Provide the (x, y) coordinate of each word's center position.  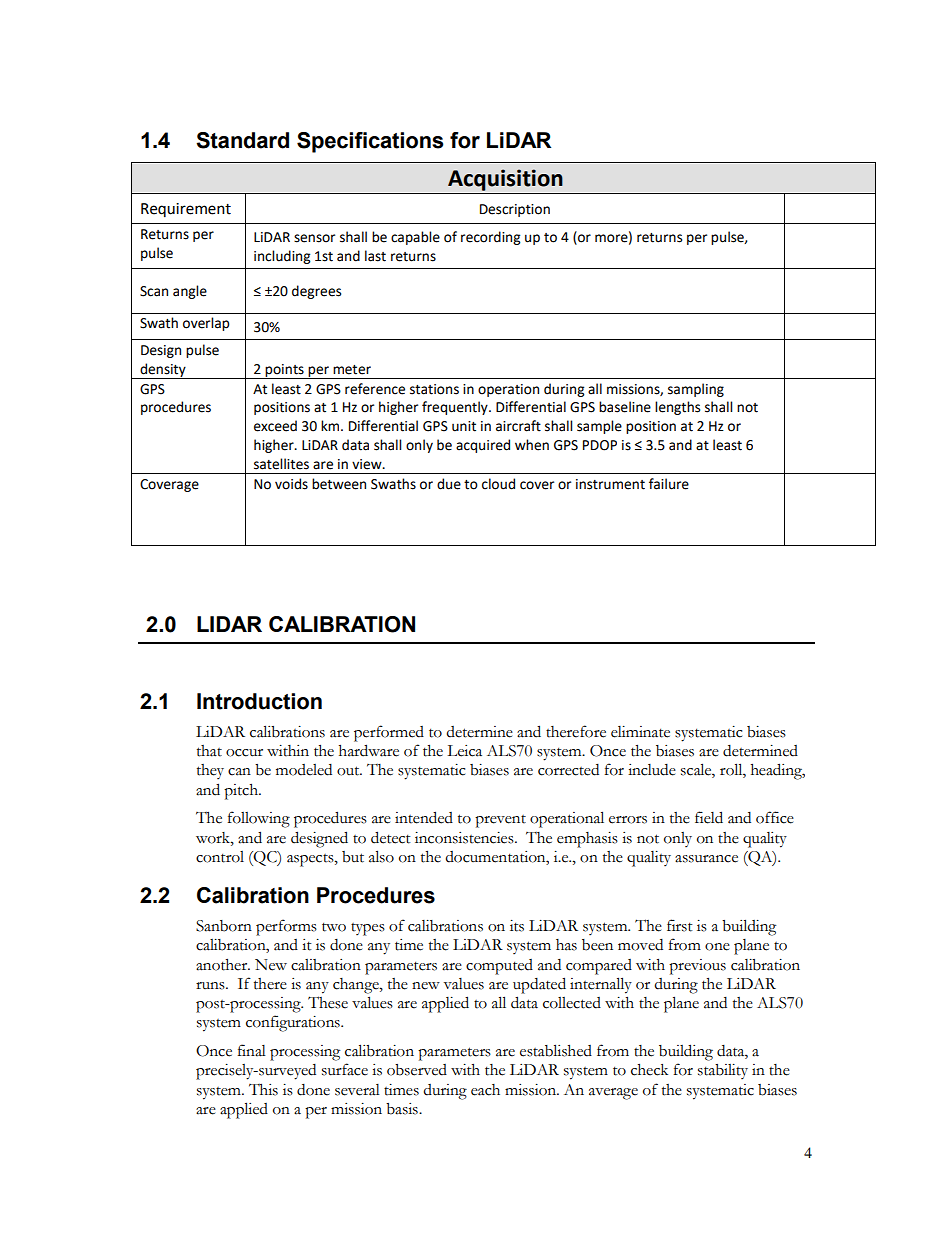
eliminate (640, 732)
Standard (242, 140)
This (263, 1090)
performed (389, 733)
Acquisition (505, 180)
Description (515, 210)
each (485, 1090)
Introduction (259, 701)
